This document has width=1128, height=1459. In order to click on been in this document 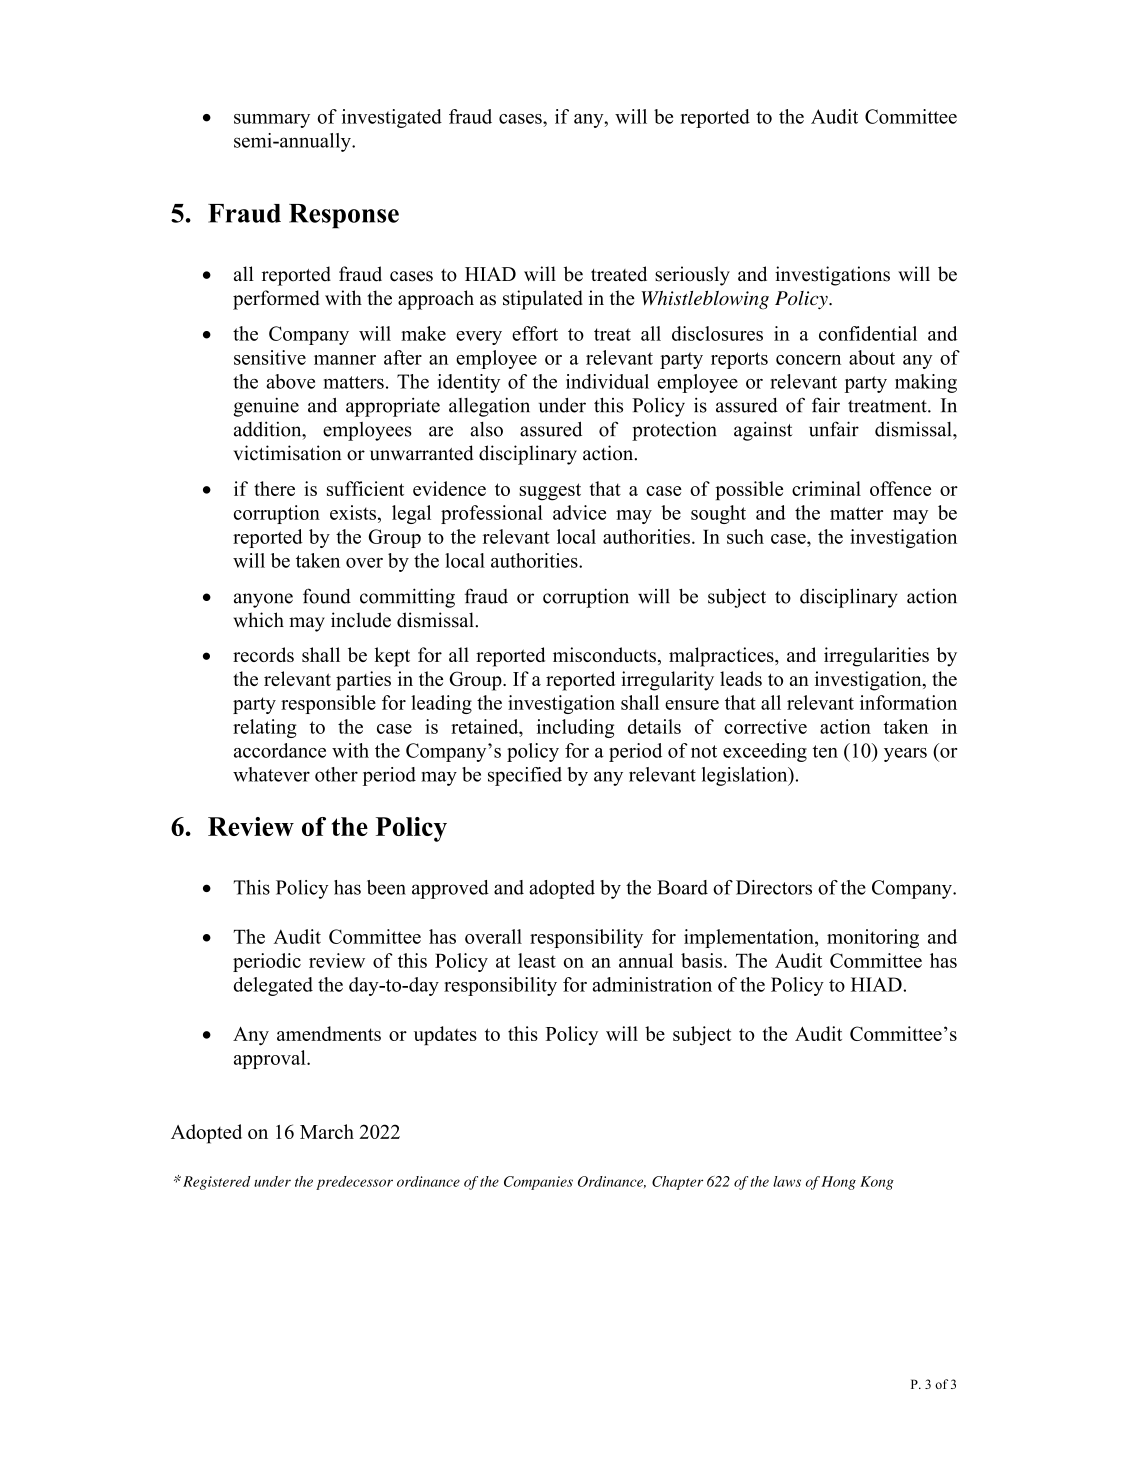, I will do `click(386, 887)`.
